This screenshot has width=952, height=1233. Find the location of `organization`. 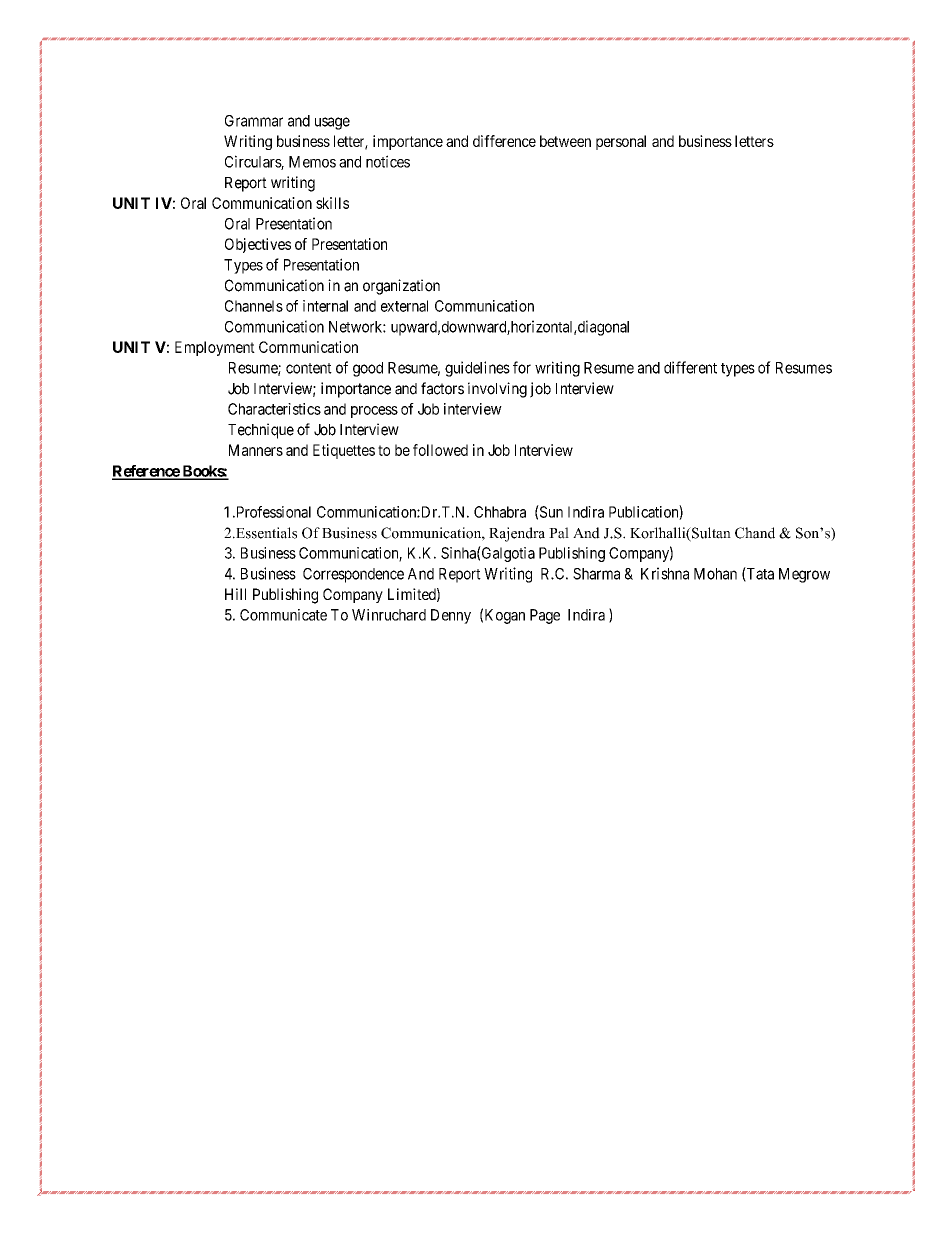

organization is located at coordinates (401, 287).
